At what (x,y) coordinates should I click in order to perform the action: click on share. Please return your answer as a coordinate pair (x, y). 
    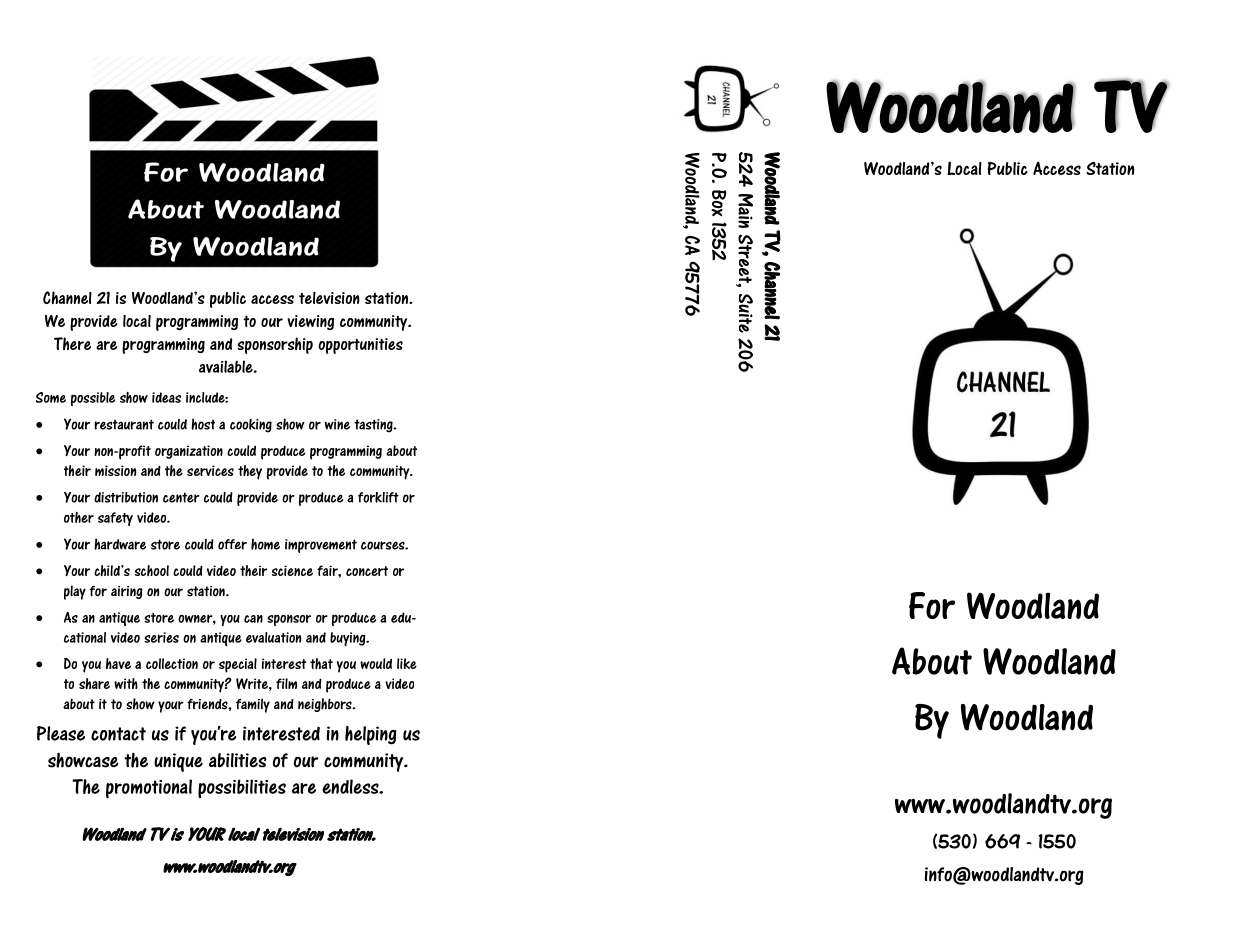
    Looking at the image, I should click on (94, 683).
